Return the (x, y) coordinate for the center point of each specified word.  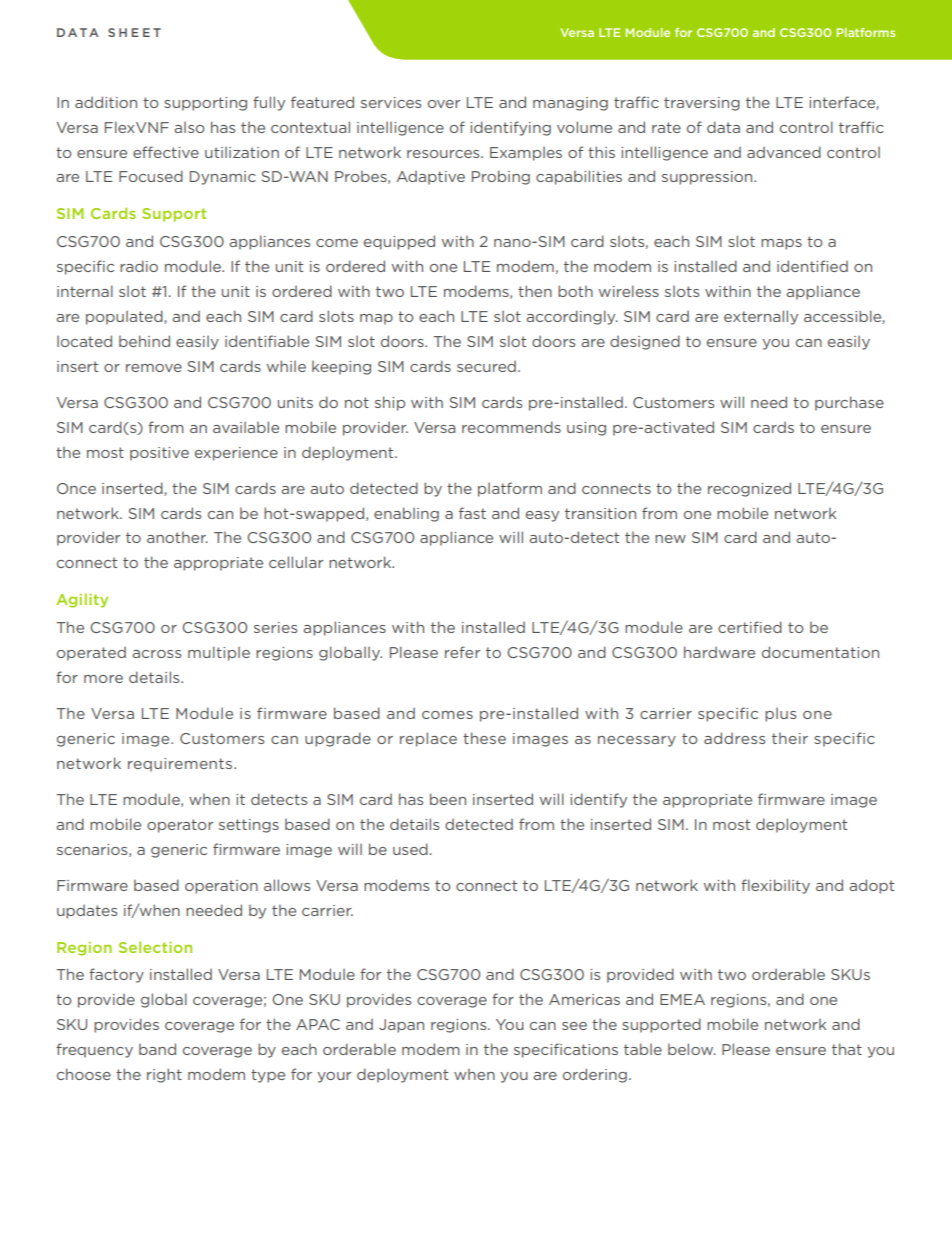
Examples (526, 154)
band (157, 1049)
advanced (784, 152)
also (189, 127)
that (847, 1049)
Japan (401, 1026)
